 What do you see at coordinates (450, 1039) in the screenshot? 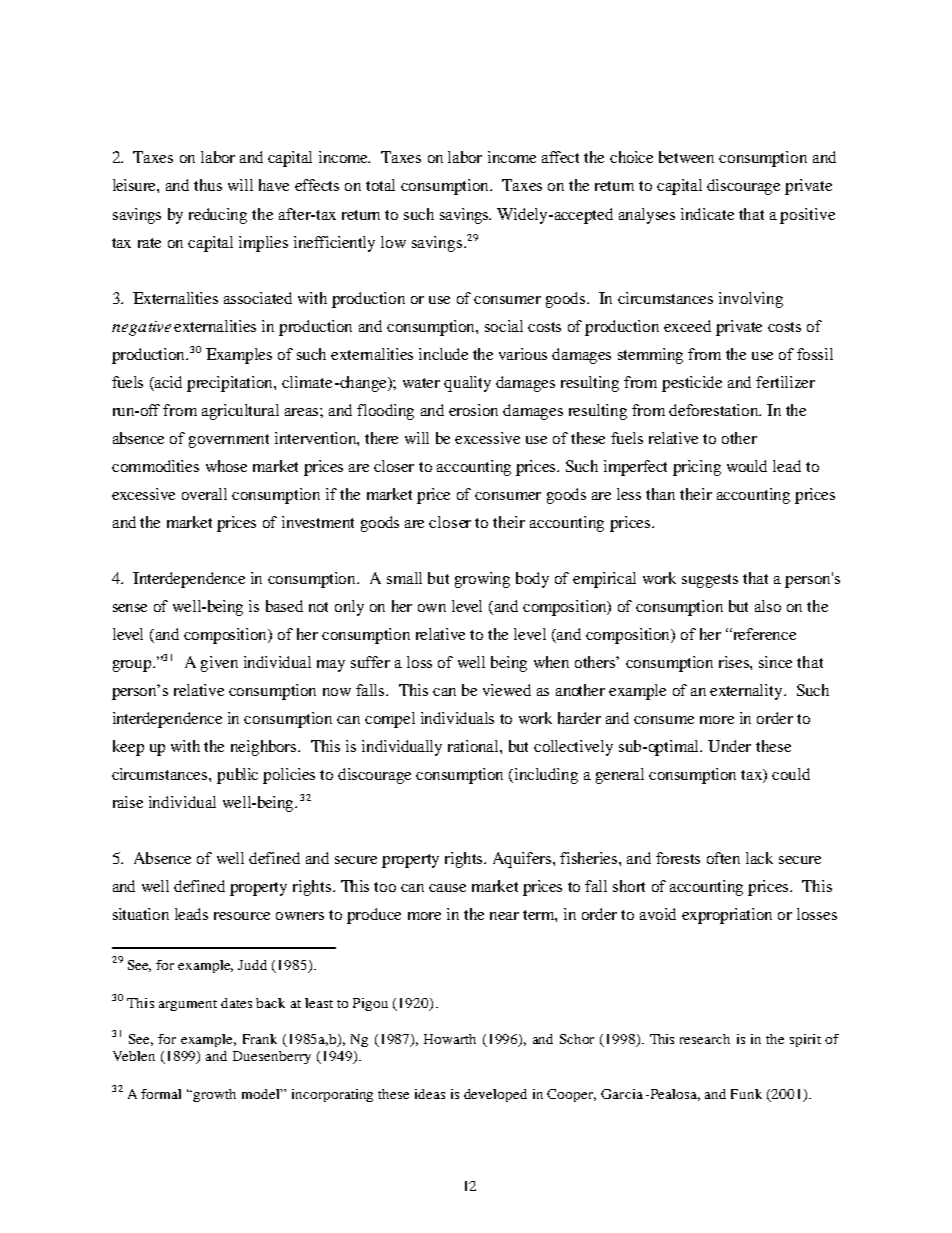
I see `Howarth` at bounding box center [450, 1039].
